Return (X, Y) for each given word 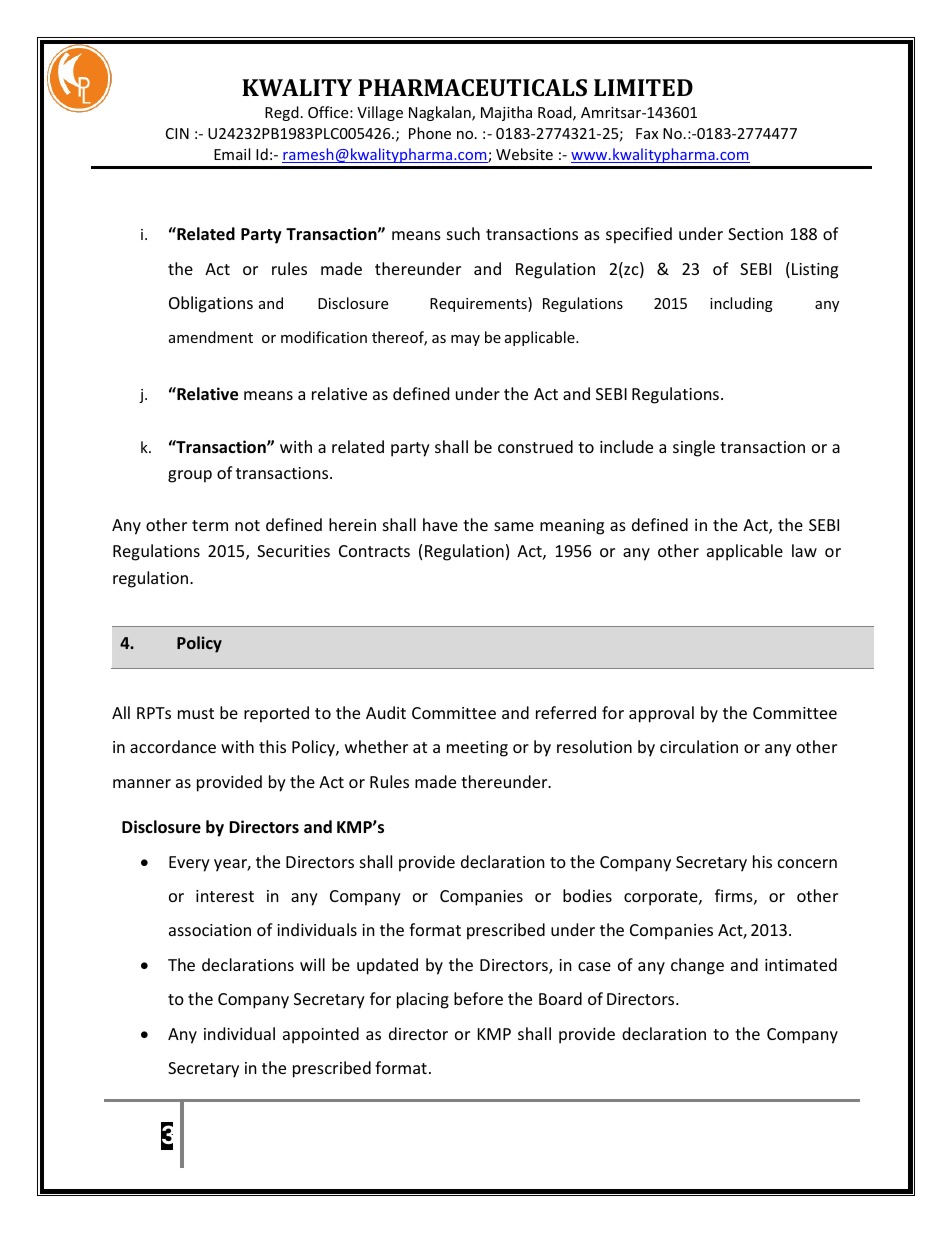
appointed (321, 1035)
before (478, 998)
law (804, 550)
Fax (647, 133)
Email (232, 154)
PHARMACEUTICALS (472, 87)
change (697, 966)
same (514, 526)
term (210, 525)
